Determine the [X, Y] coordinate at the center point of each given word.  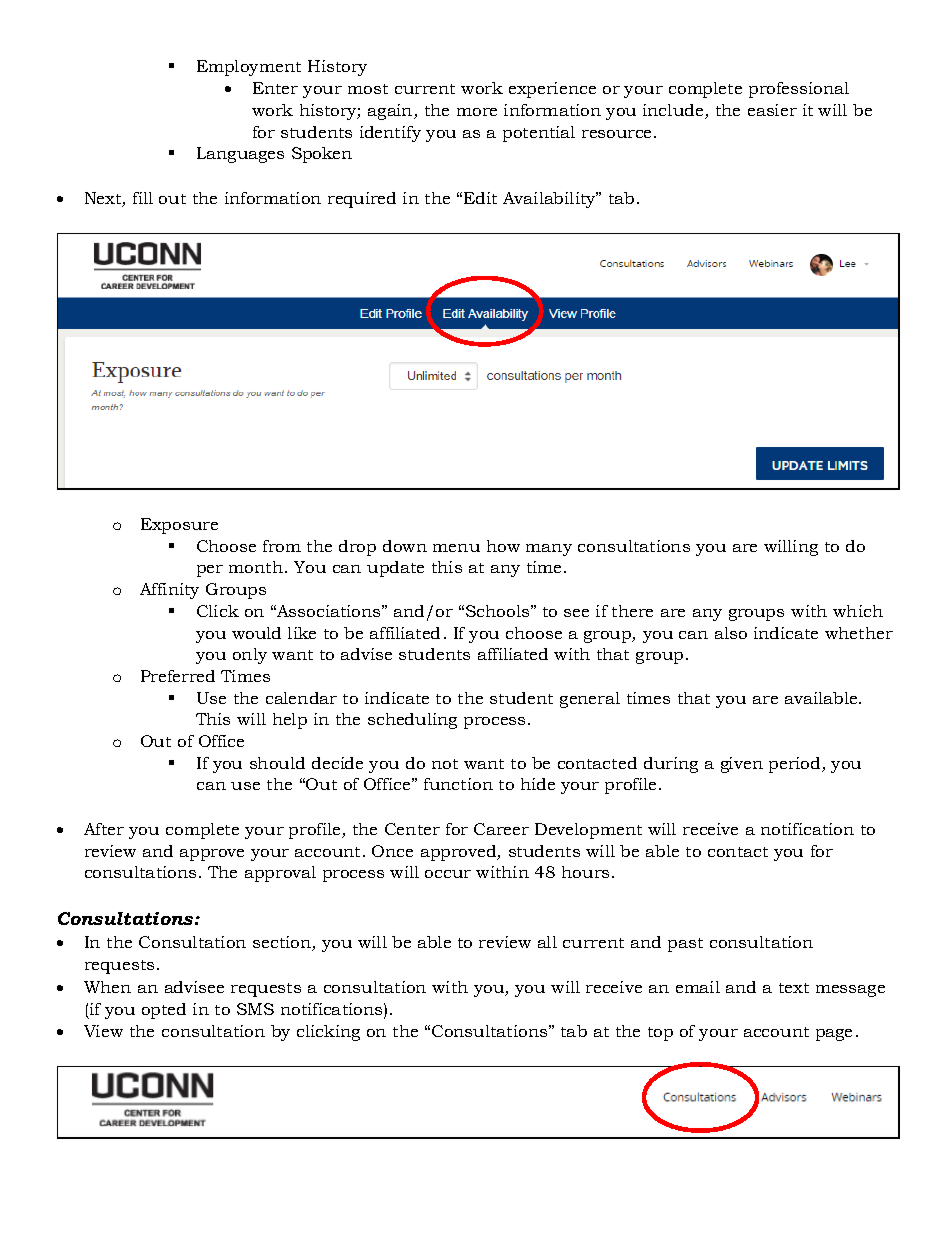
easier [772, 110]
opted [164, 1011]
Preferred [178, 676]
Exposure [179, 526]
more [477, 112]
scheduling [412, 721]
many [549, 550]
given [742, 765]
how [503, 546]
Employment [249, 68]
